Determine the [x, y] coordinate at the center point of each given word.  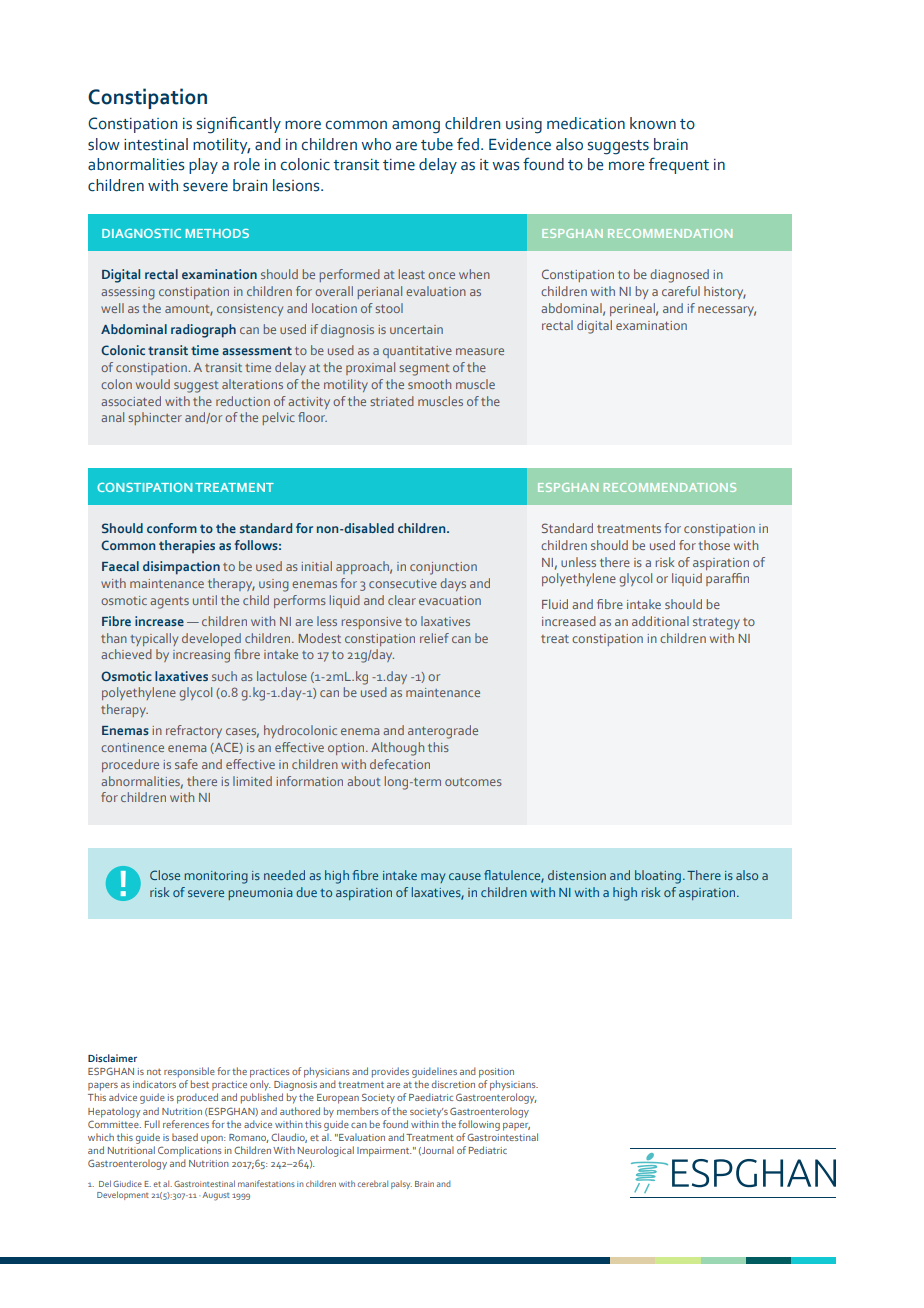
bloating [658, 877]
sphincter [155, 418]
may [433, 878]
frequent [679, 165]
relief [434, 638]
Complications [190, 1151]
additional [660, 621]
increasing [201, 656]
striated [392, 401]
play [203, 166]
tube [437, 144]
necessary [727, 311]
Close [165, 875]
